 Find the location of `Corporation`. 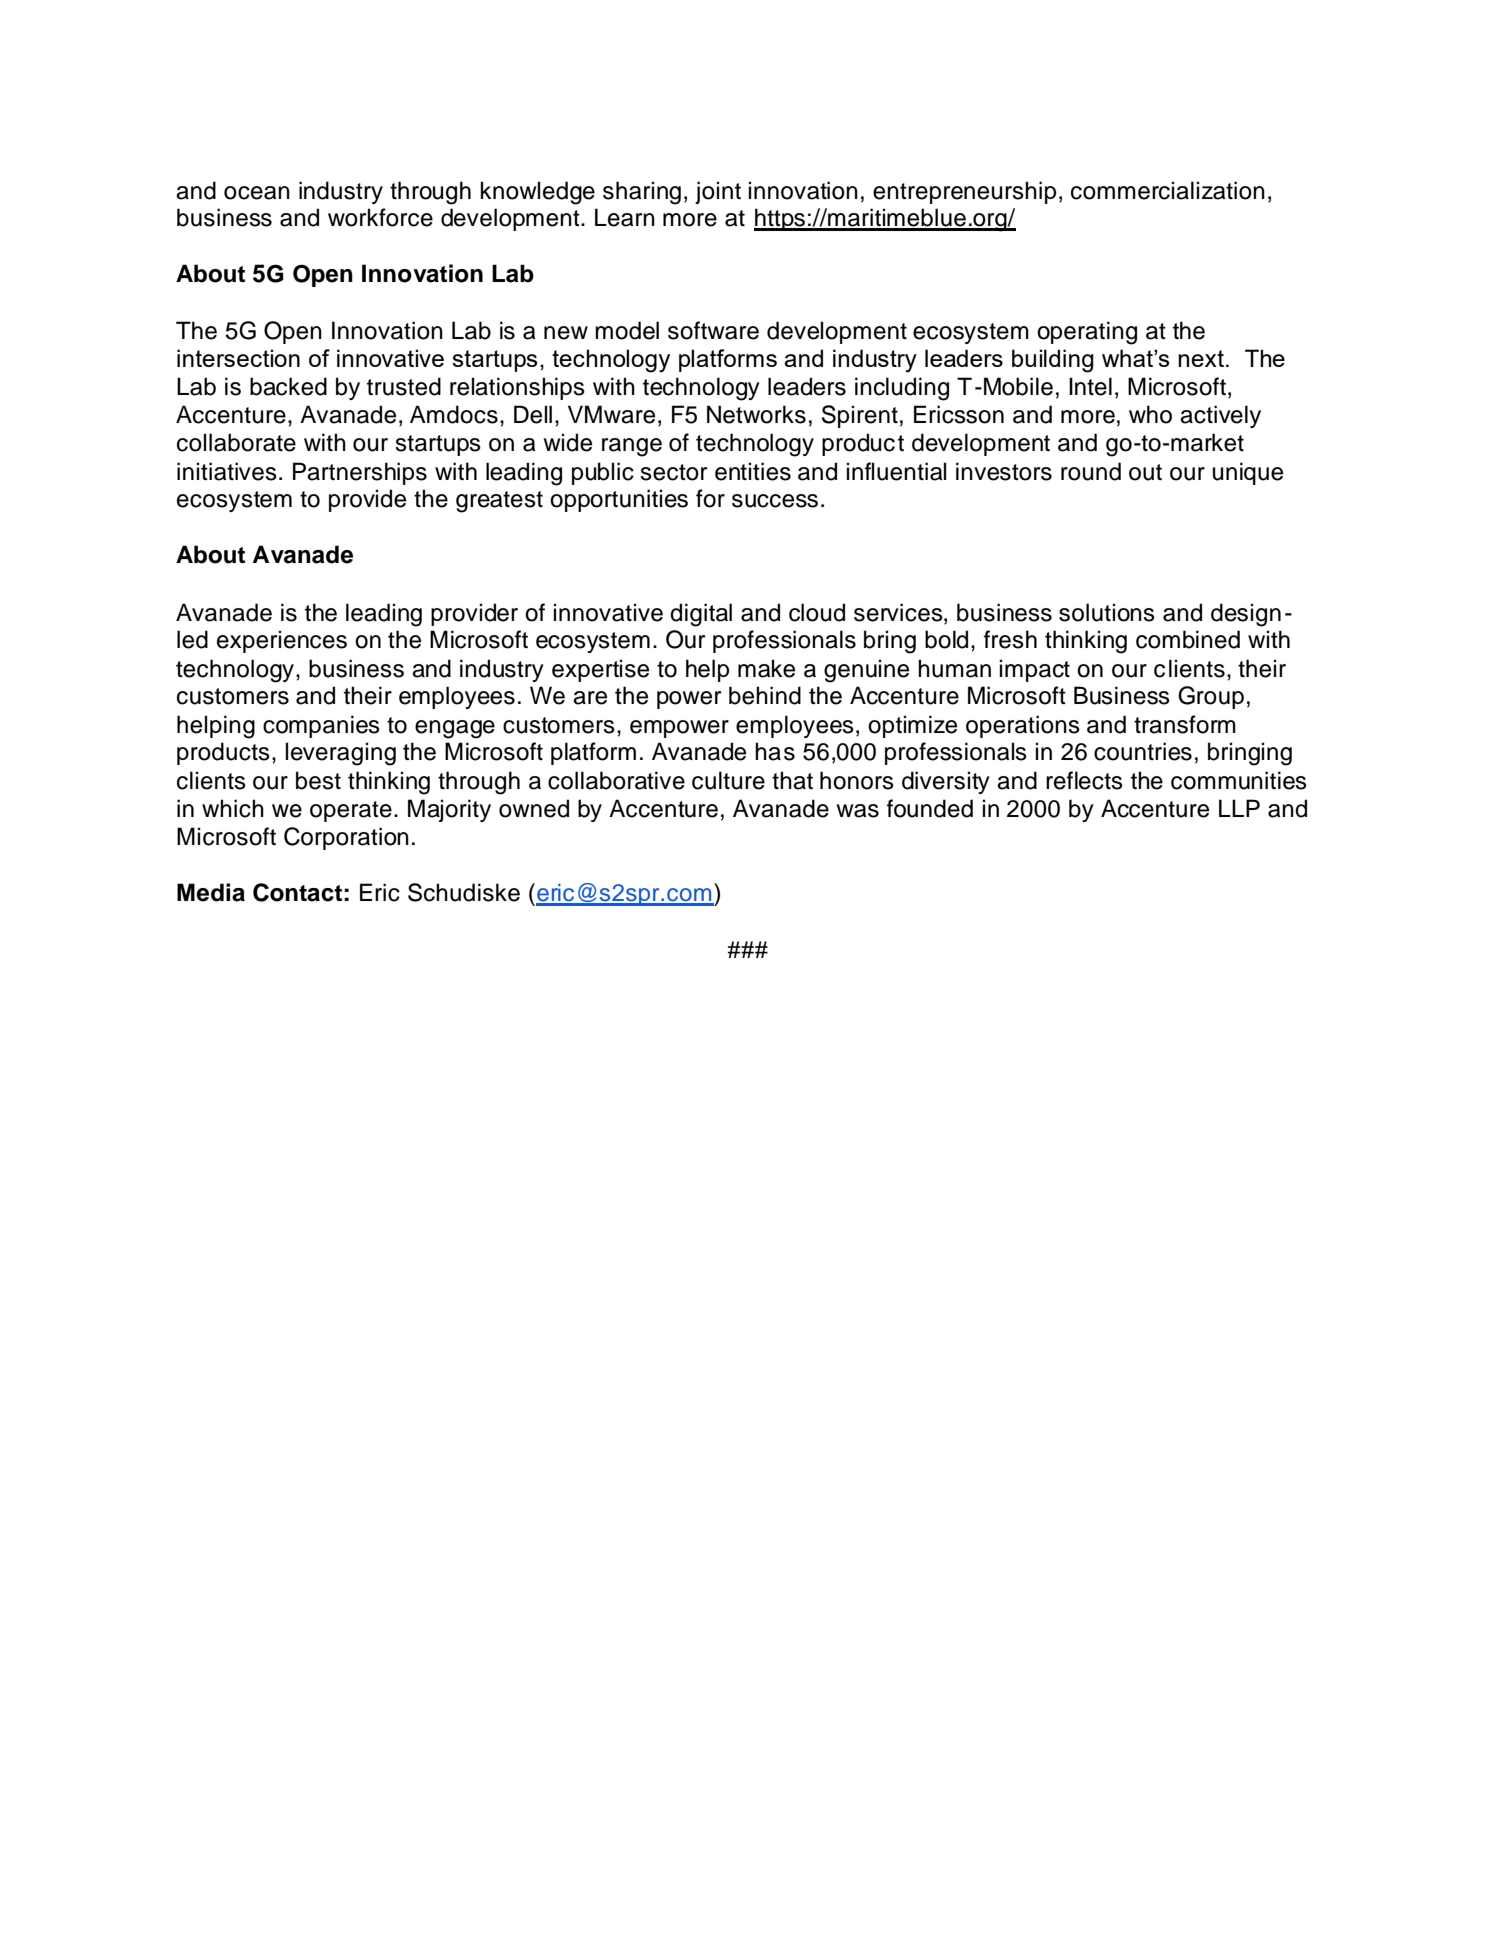

Corporation is located at coordinates (346, 838).
